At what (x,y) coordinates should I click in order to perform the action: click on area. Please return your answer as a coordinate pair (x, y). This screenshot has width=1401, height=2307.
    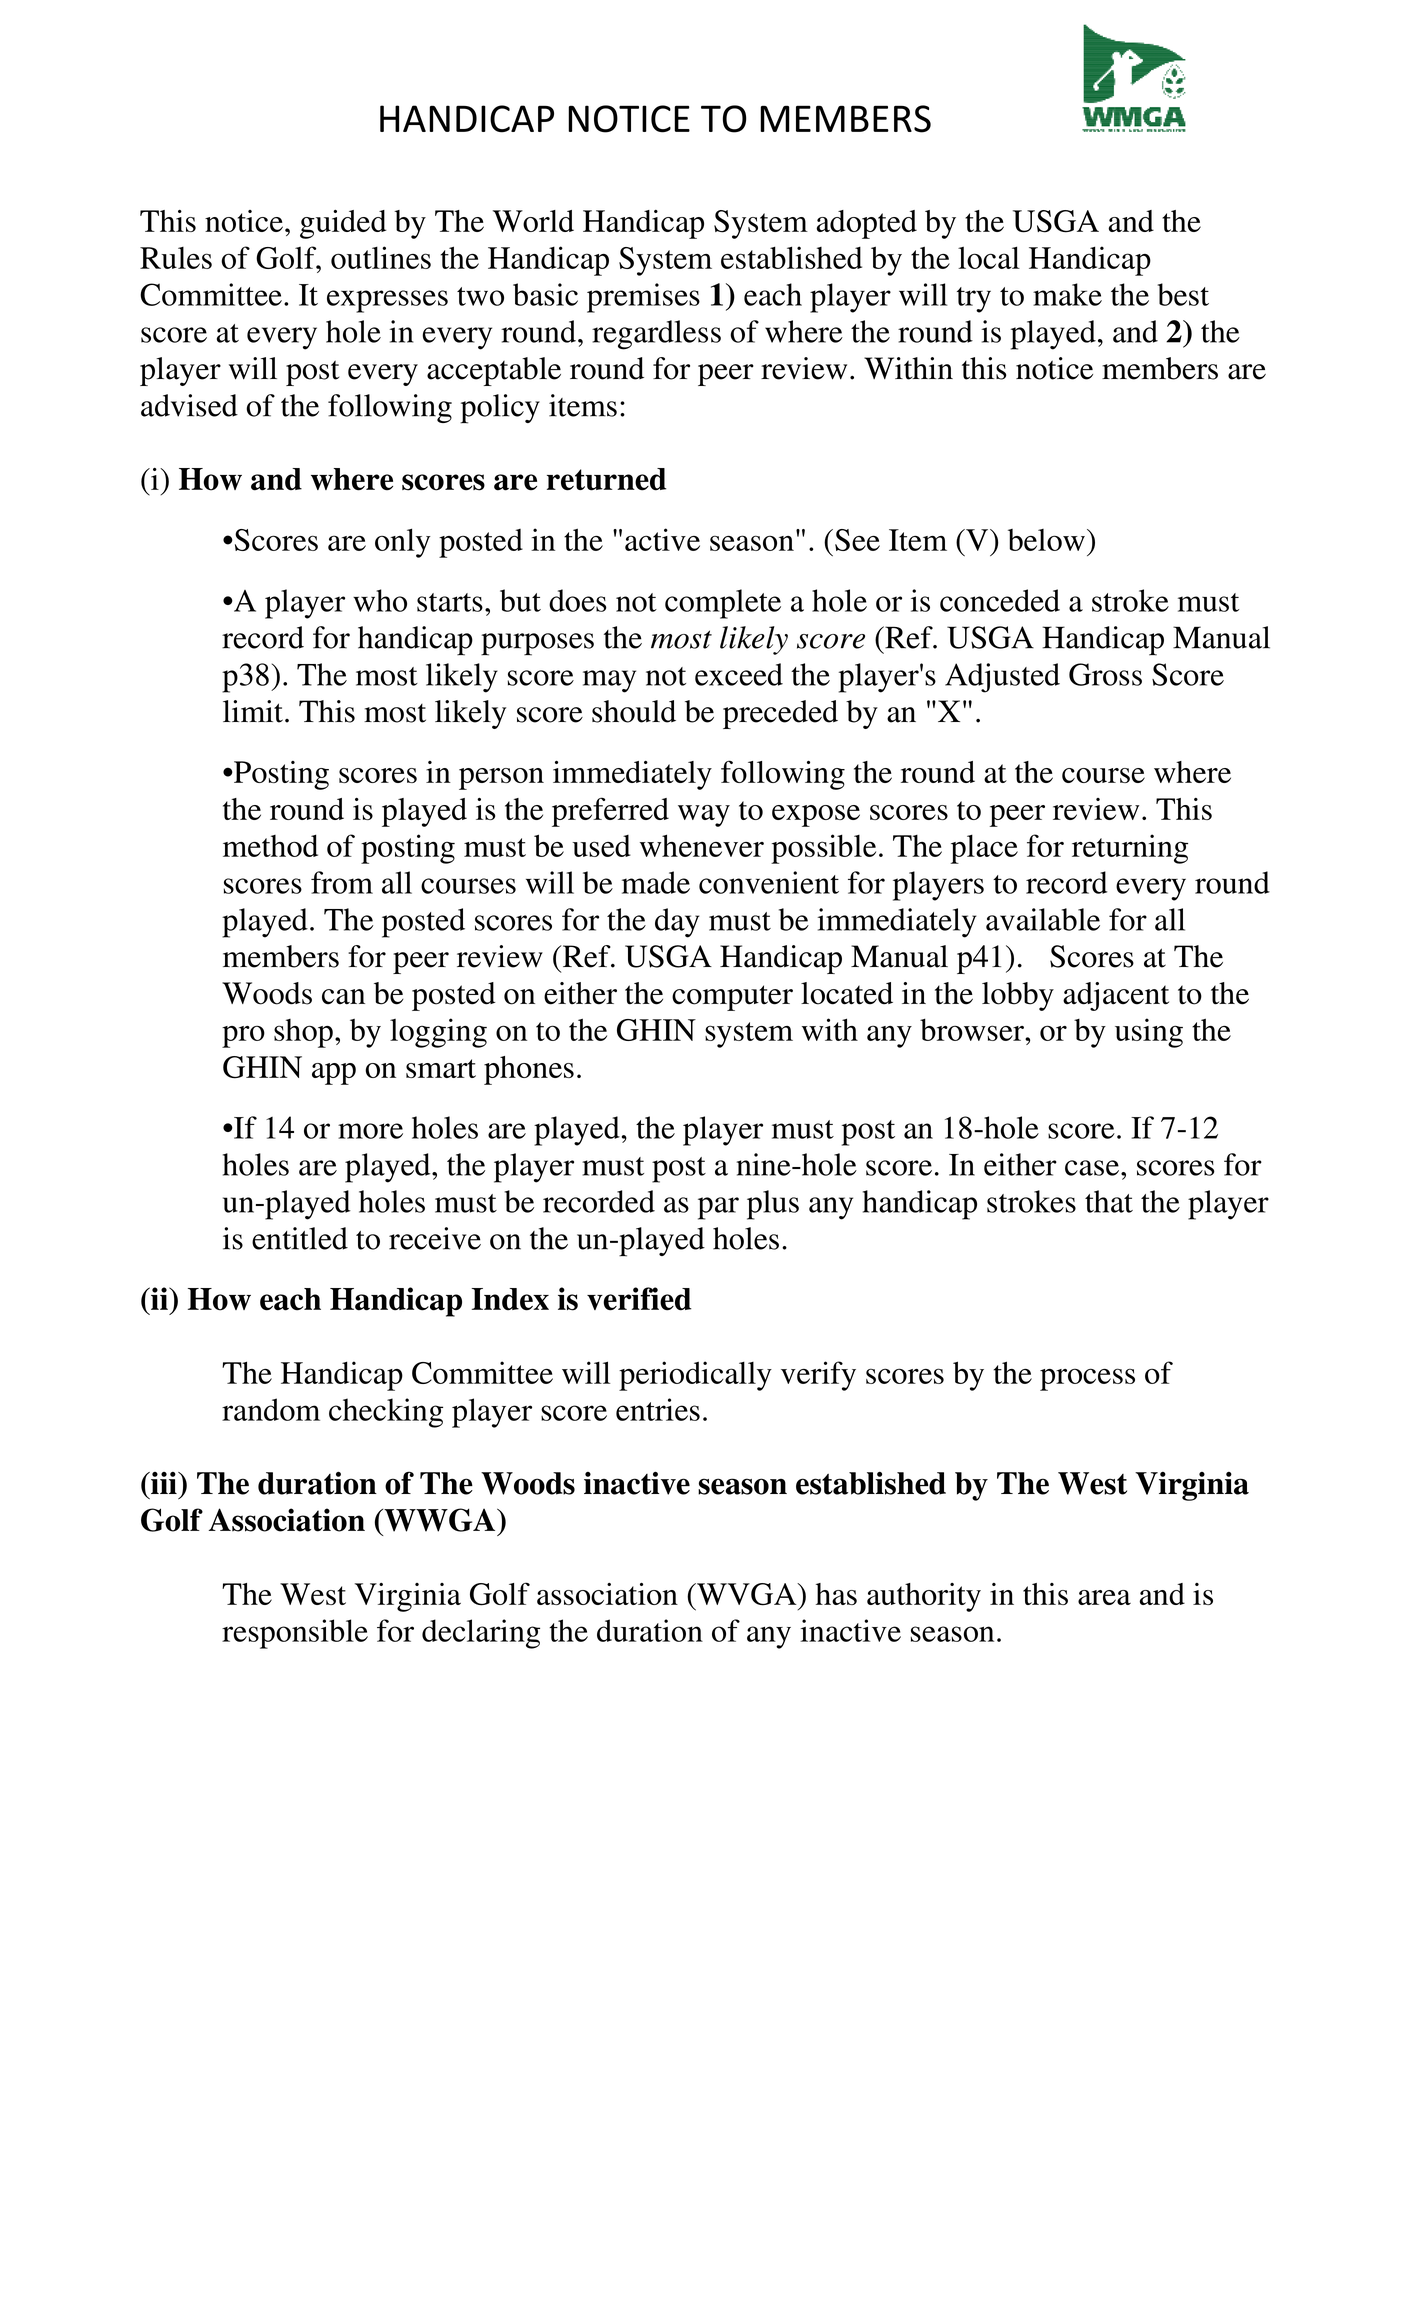
    Looking at the image, I should click on (1104, 1597).
